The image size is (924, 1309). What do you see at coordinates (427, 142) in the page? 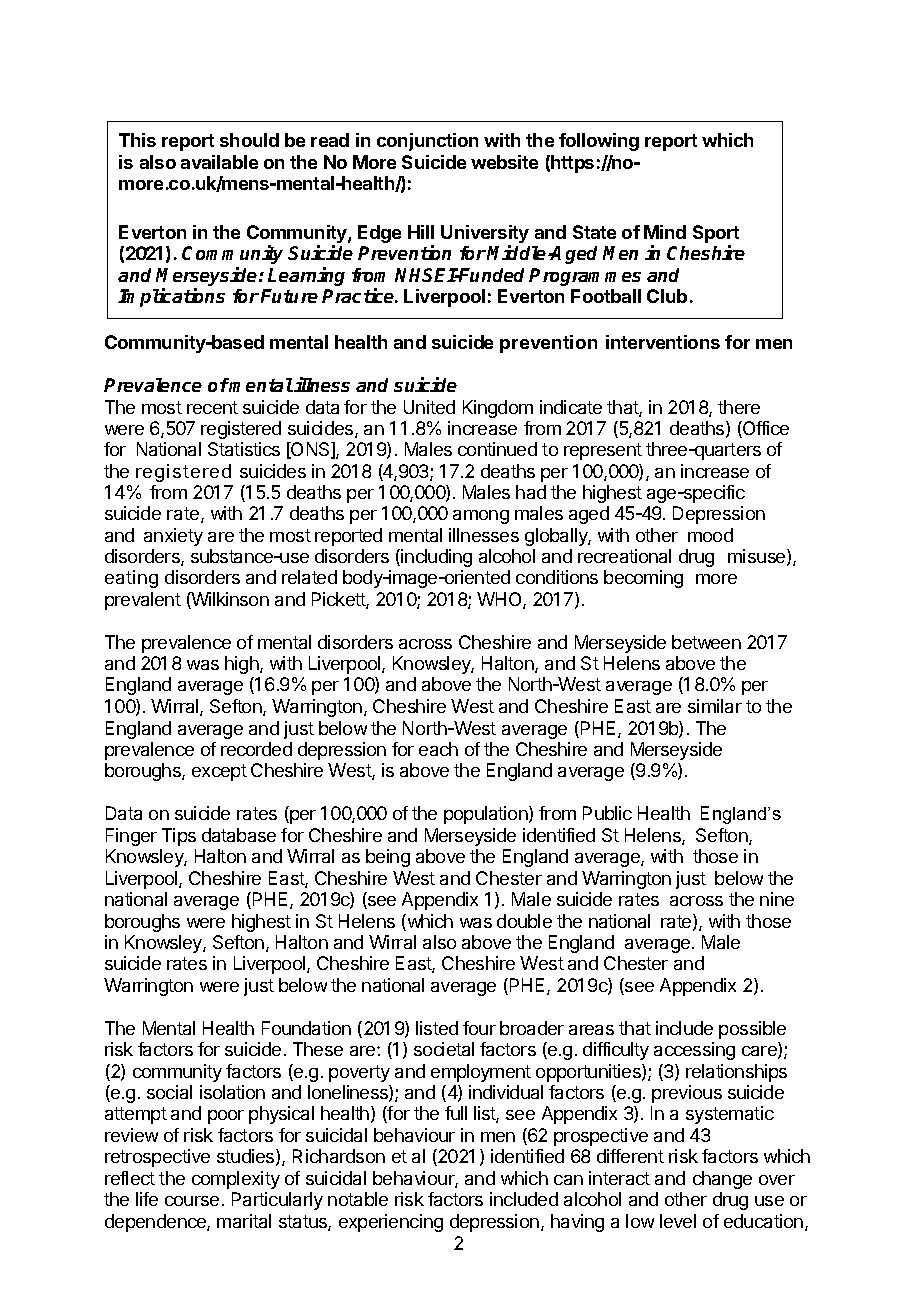
I see `conjunction` at bounding box center [427, 142].
